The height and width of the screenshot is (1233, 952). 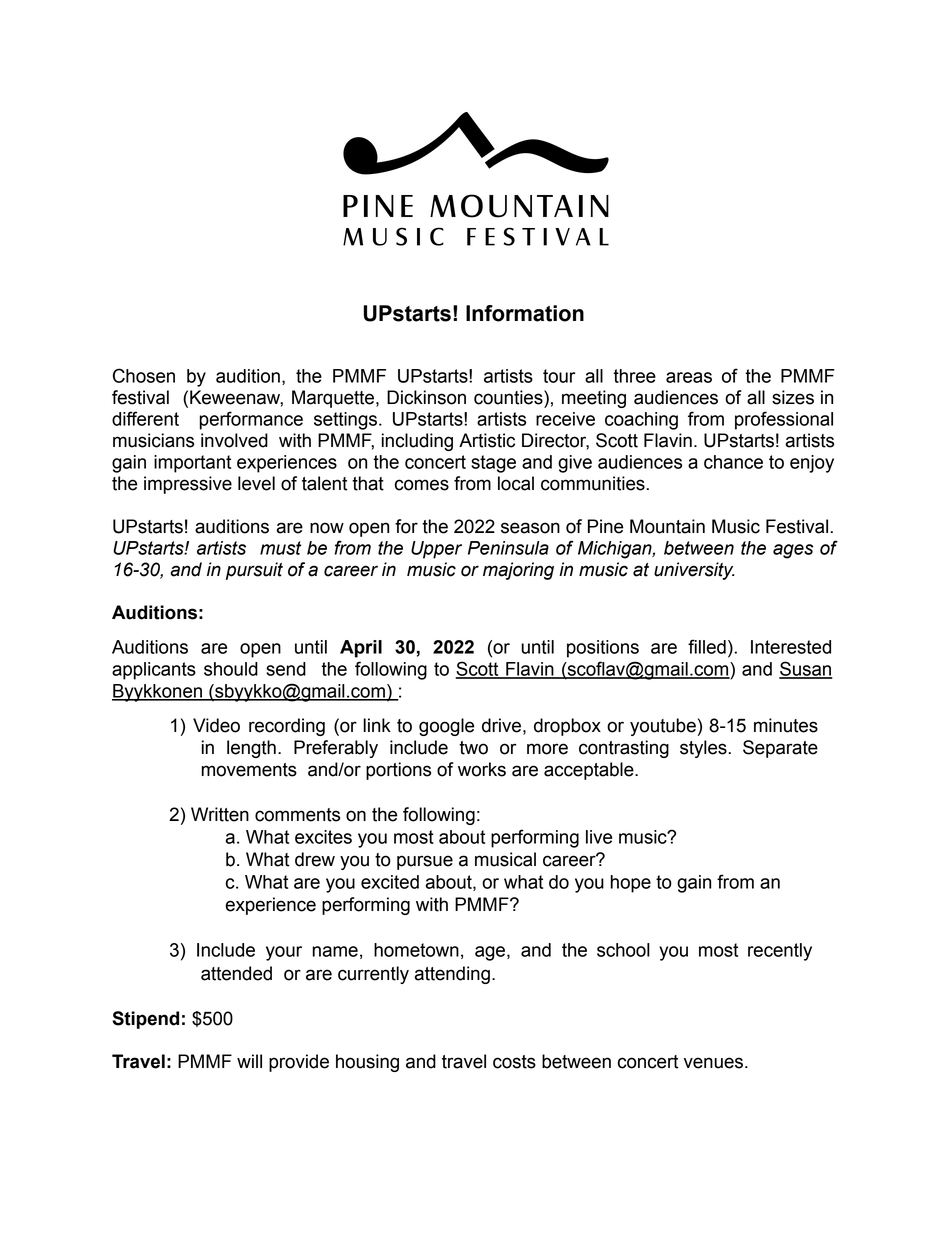 I want to click on Information, so click(x=525, y=313).
